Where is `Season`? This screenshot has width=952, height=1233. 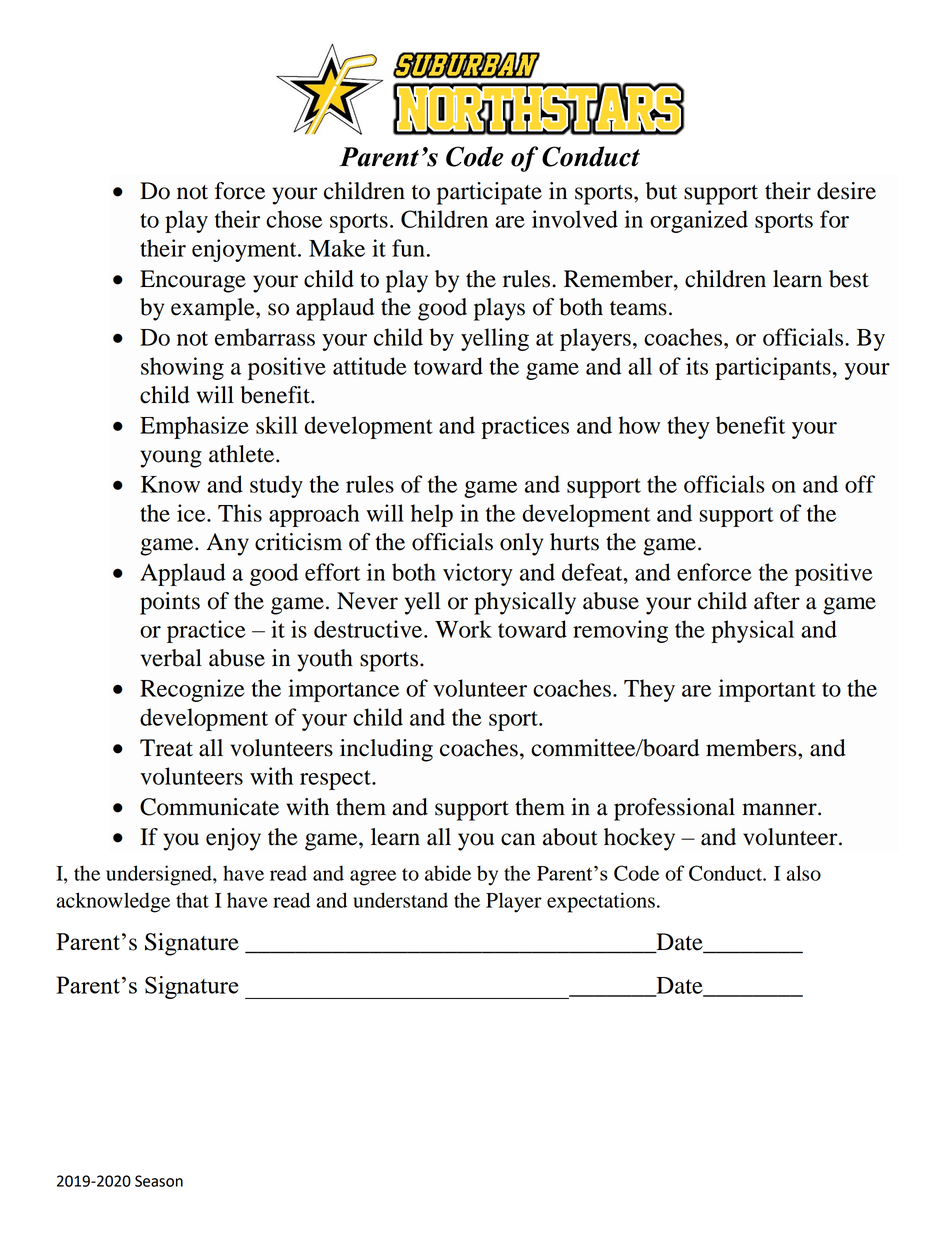
Season is located at coordinates (159, 1181).
